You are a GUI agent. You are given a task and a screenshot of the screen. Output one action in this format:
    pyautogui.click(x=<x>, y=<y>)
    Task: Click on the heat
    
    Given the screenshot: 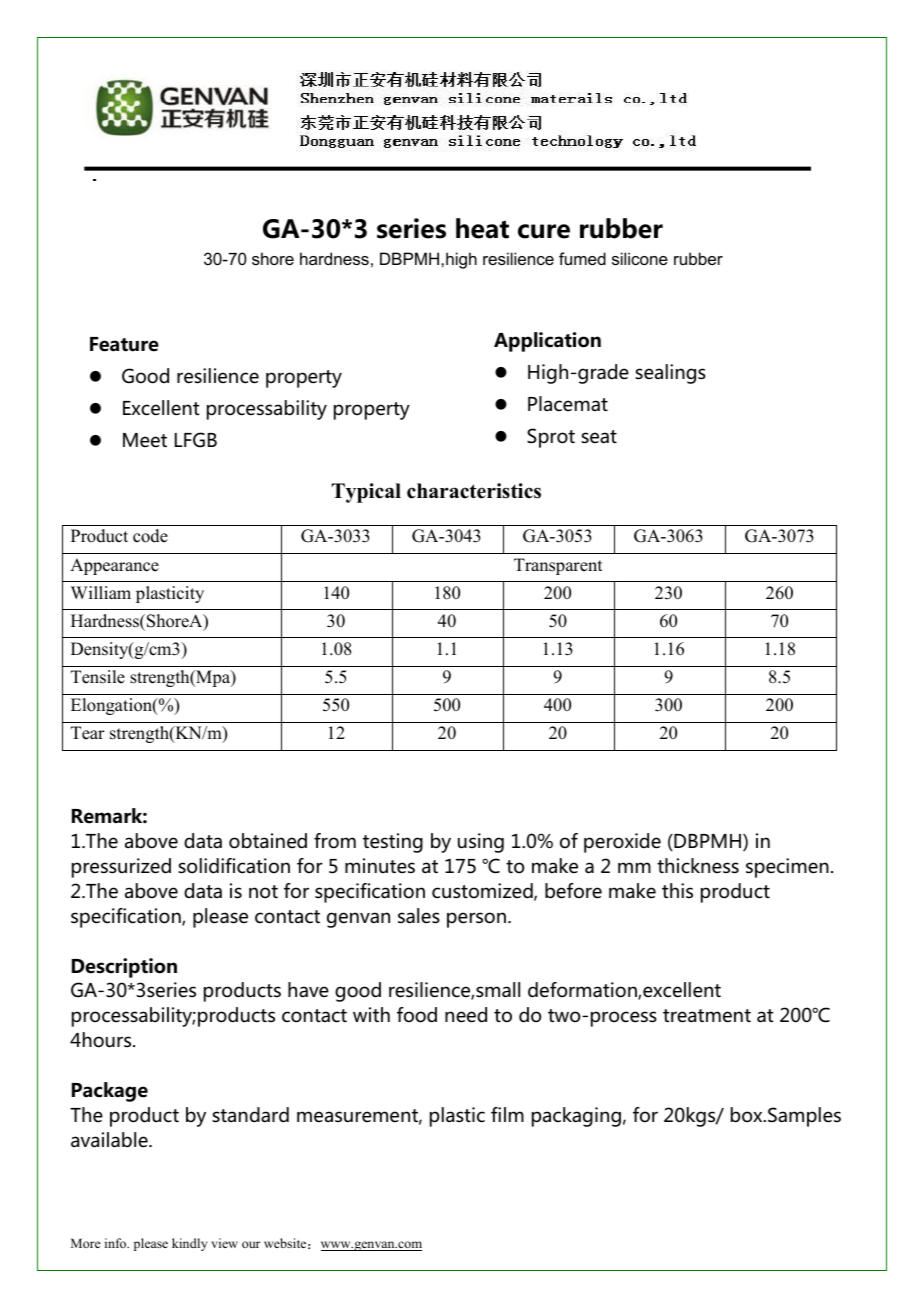 What is the action you would take?
    pyautogui.click(x=482, y=228)
